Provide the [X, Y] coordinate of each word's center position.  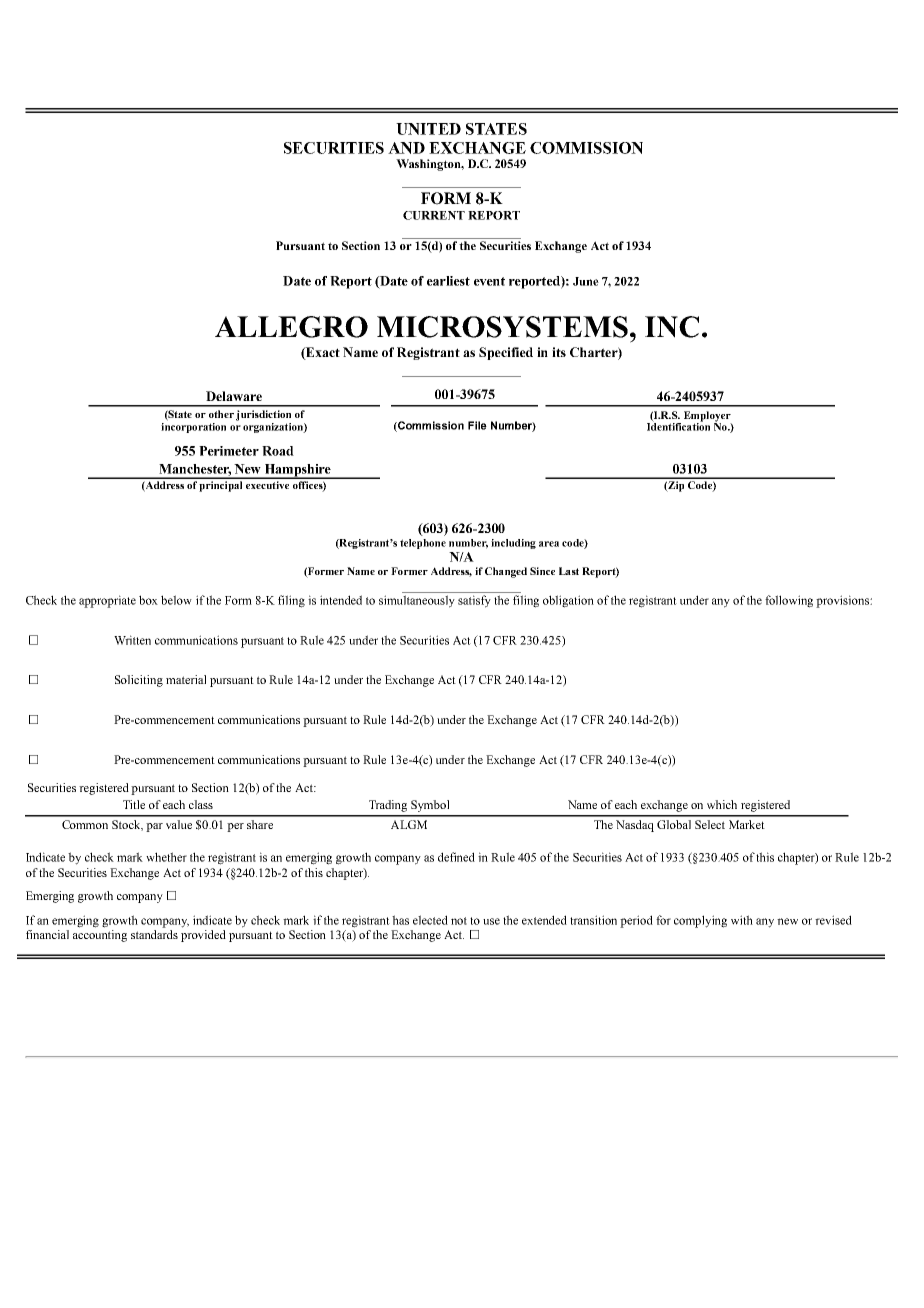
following [789, 601]
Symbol [430, 806]
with [742, 920]
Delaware [234, 396]
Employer [708, 417]
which [722, 804]
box [148, 600]
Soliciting [139, 681]
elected [430, 920]
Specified [506, 353]
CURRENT [434, 215]
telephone [423, 544]
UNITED [428, 129]
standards [154, 934]
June [586, 281]
